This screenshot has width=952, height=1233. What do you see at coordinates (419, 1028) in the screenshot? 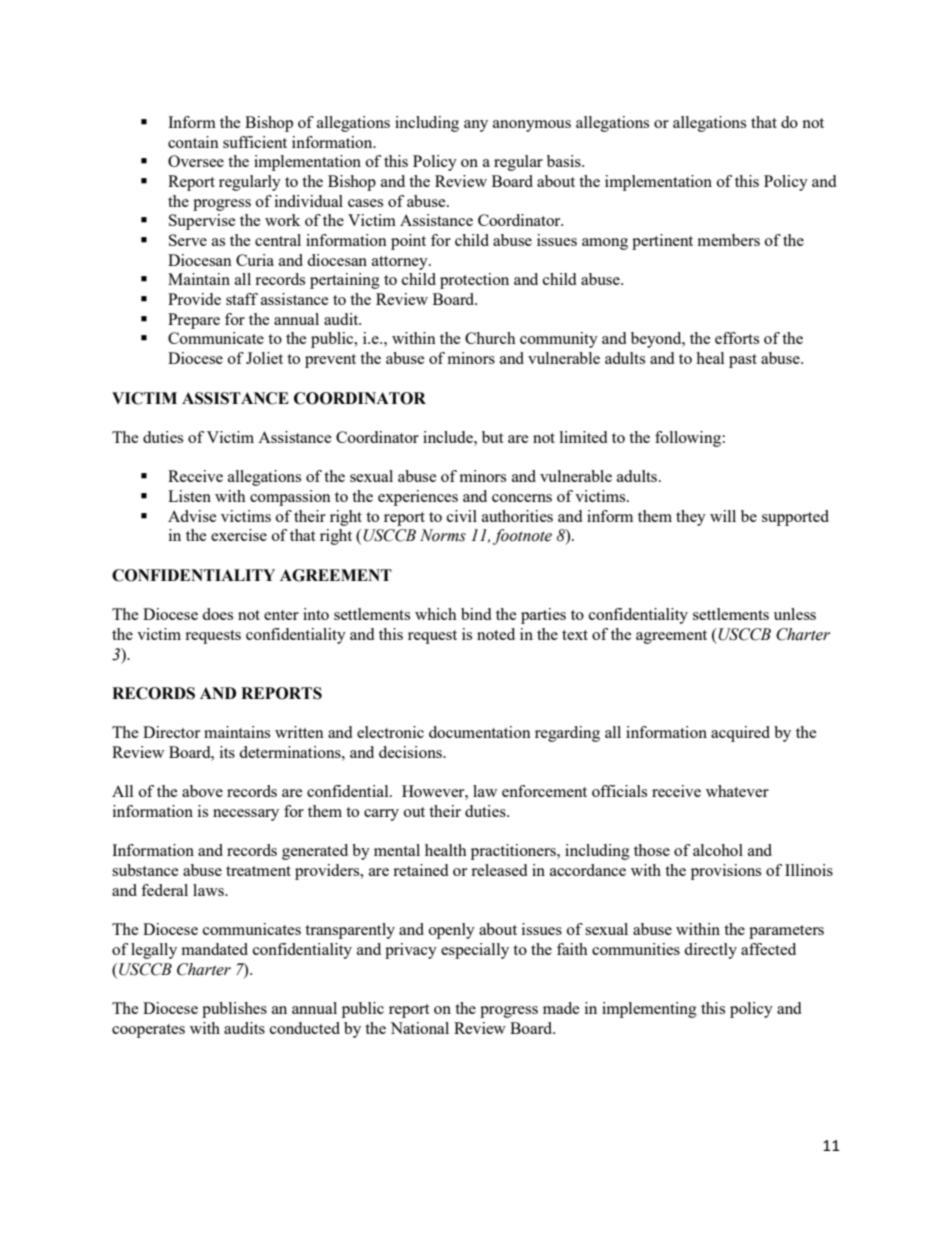
I see `National` at bounding box center [419, 1028].
